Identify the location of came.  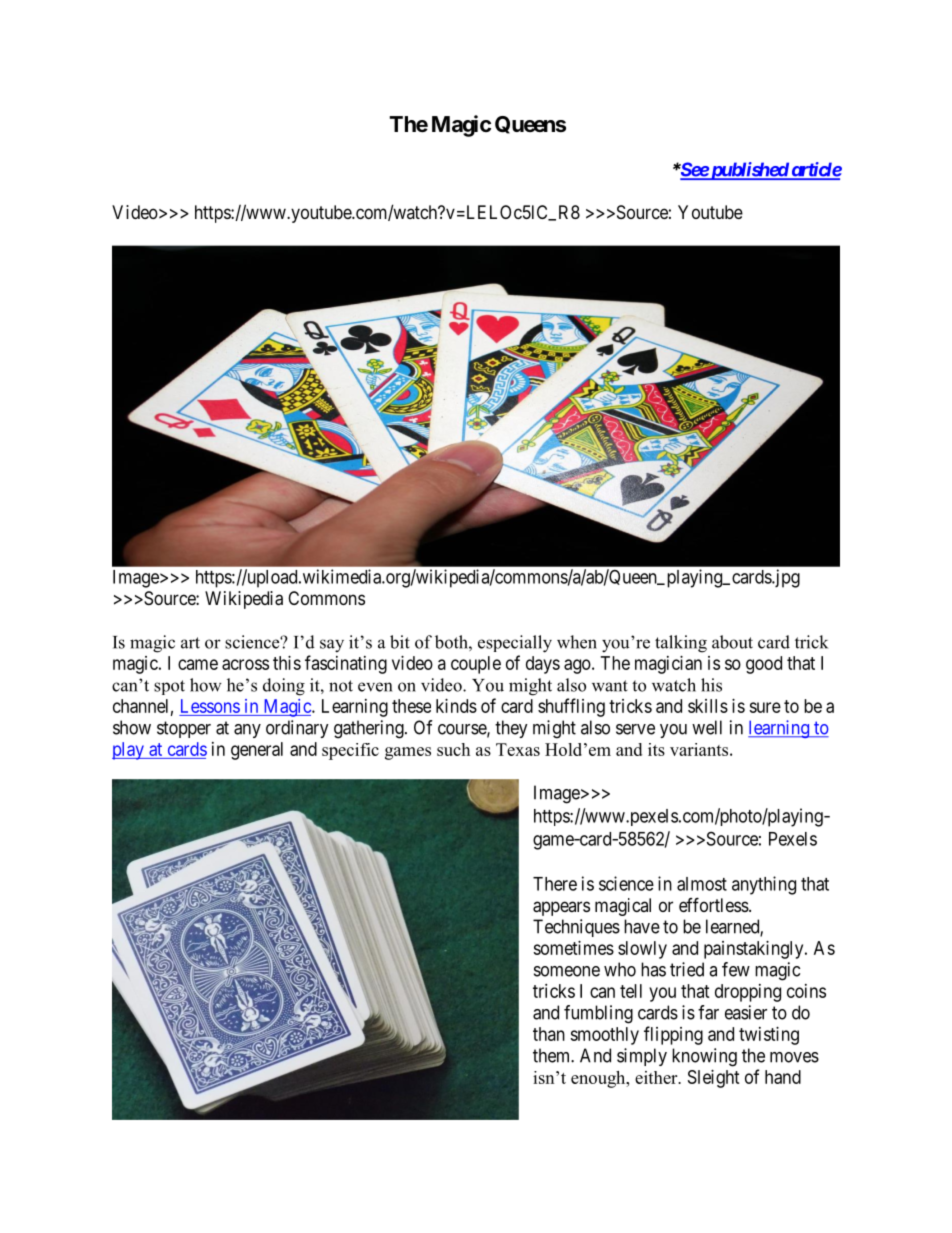
(198, 664).
